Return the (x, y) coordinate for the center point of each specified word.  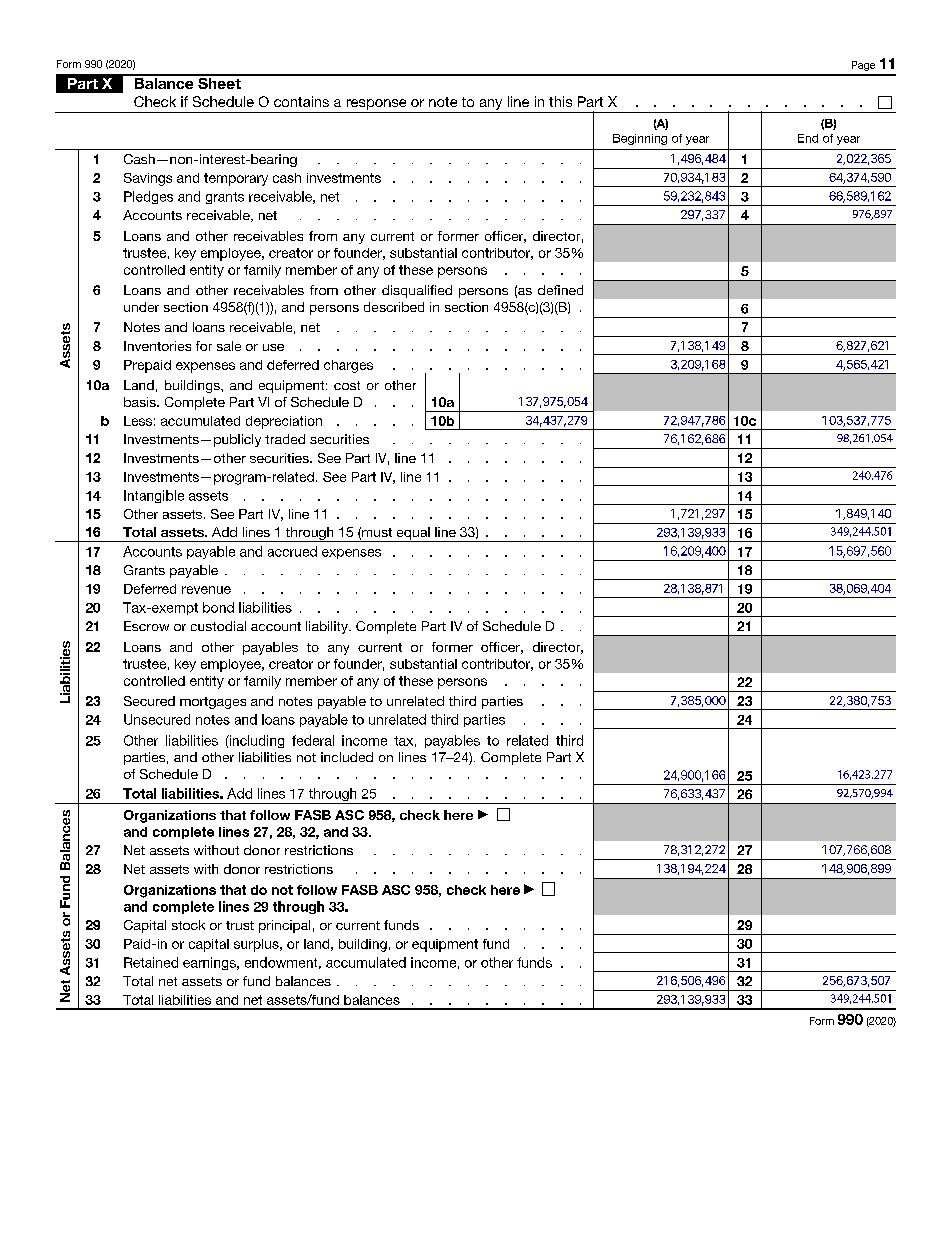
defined (560, 290)
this (560, 101)
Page (863, 66)
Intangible (154, 496)
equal (413, 534)
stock (188, 925)
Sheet (219, 82)
